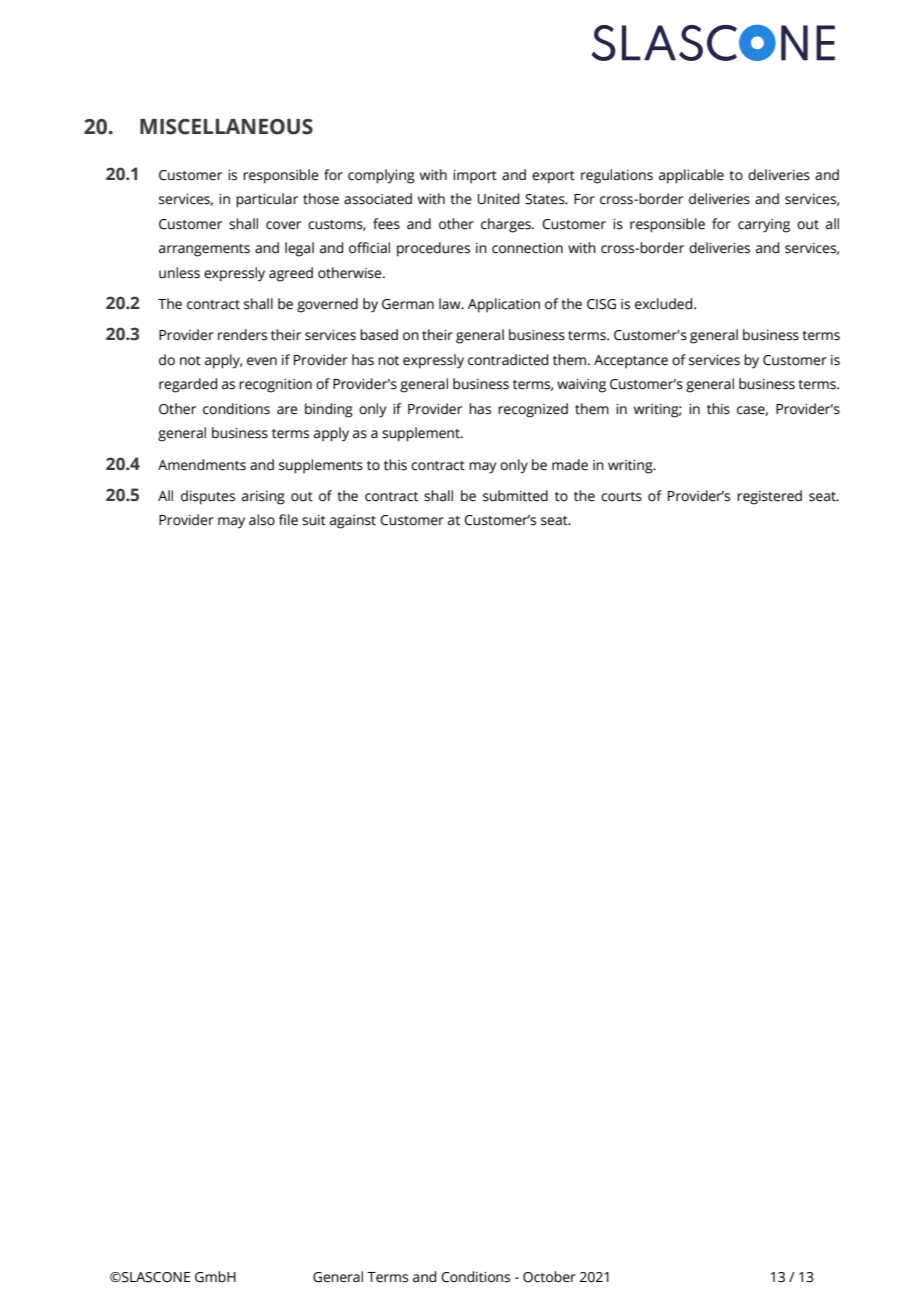  Describe the element at coordinates (621, 497) in the screenshot. I see `courts` at that location.
